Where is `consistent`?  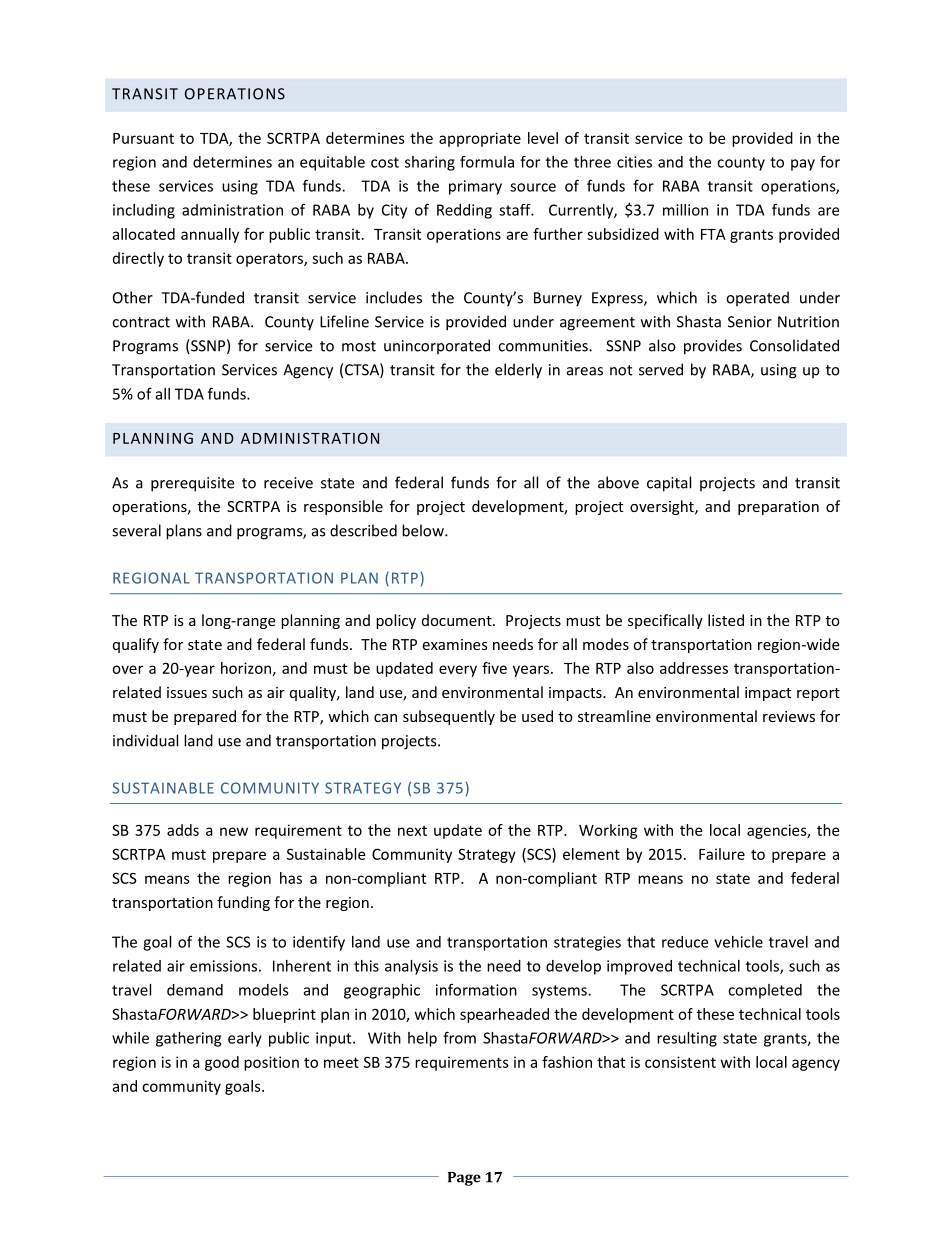
consistent is located at coordinates (680, 1062).
